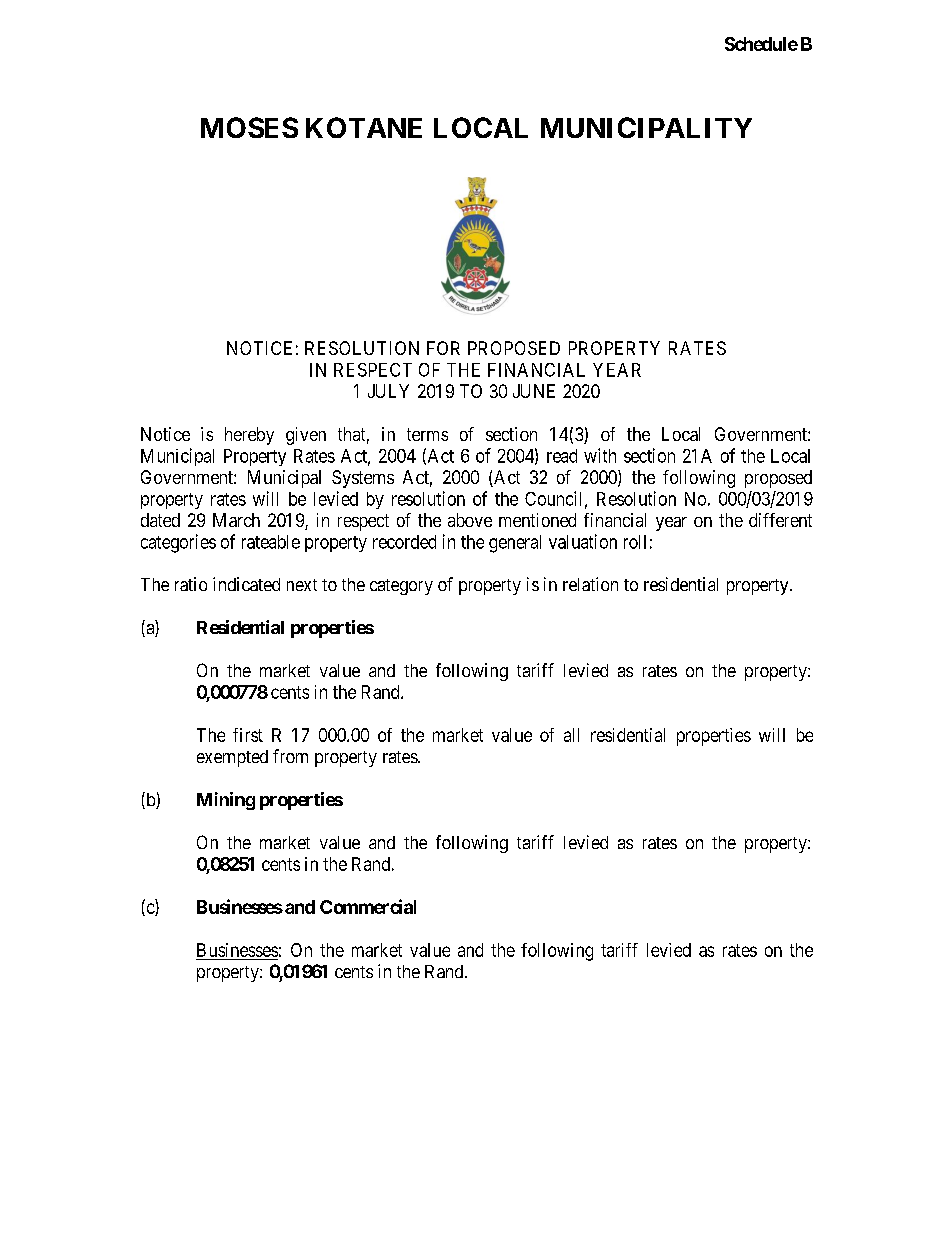 The width and height of the screenshot is (952, 1233). I want to click on Commercial, so click(368, 906).
